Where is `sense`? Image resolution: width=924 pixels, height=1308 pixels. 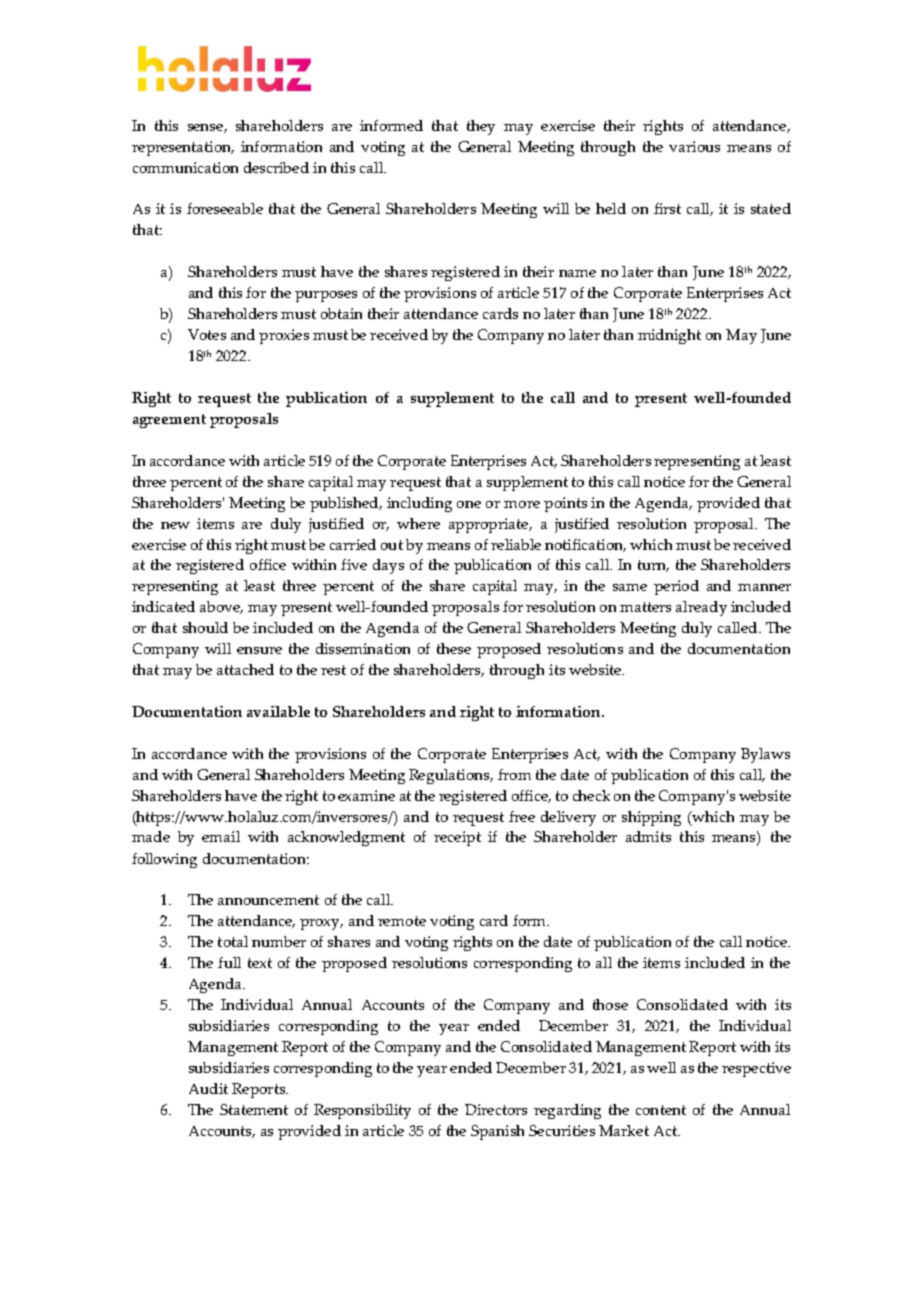
sense is located at coordinates (206, 128).
